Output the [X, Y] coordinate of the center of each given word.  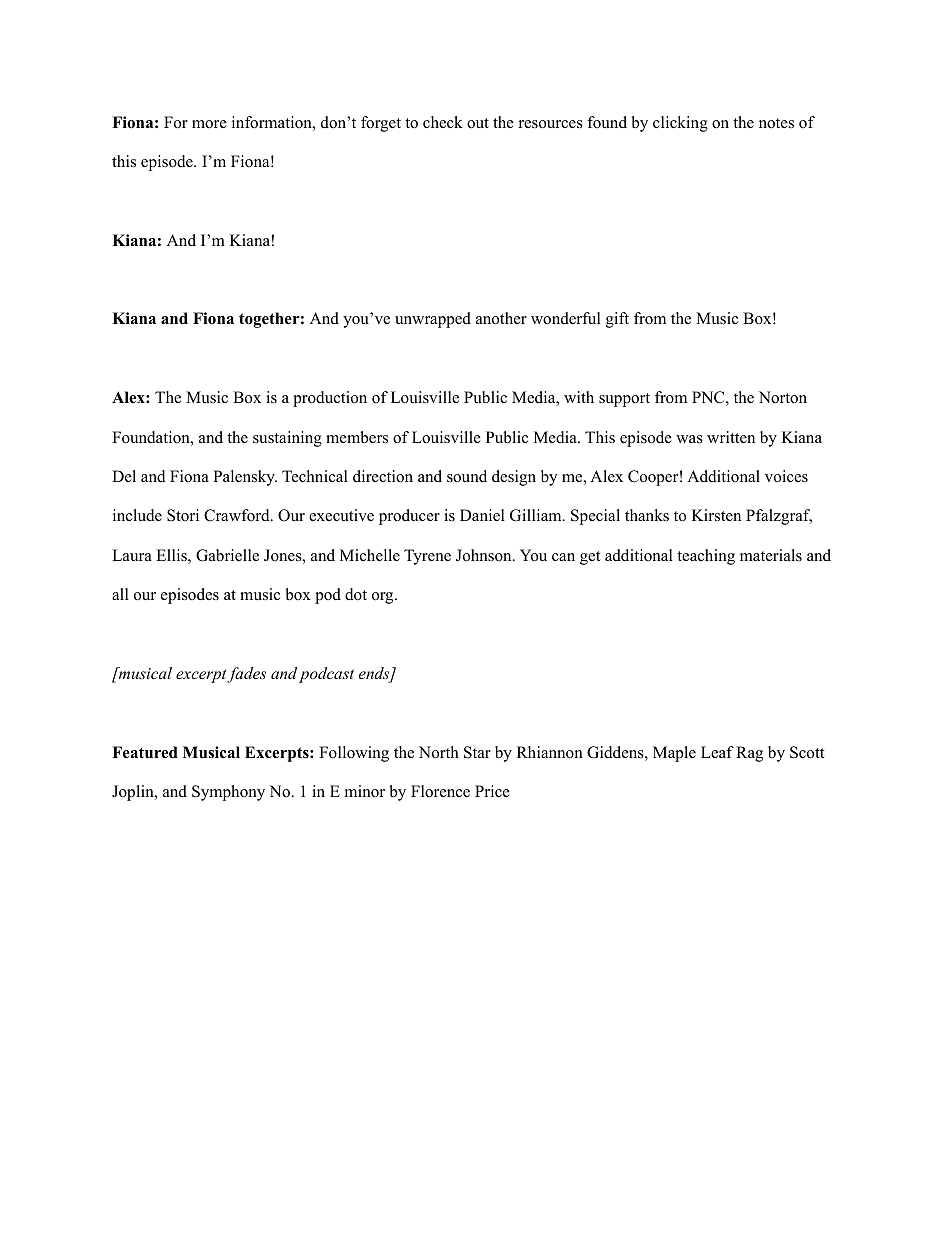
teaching [706, 557]
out [478, 123]
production [330, 399]
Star [477, 752]
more [209, 124]
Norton [783, 397]
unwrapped [433, 320]
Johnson [485, 555]
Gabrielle [227, 555]
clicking [680, 124]
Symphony [228, 793]
